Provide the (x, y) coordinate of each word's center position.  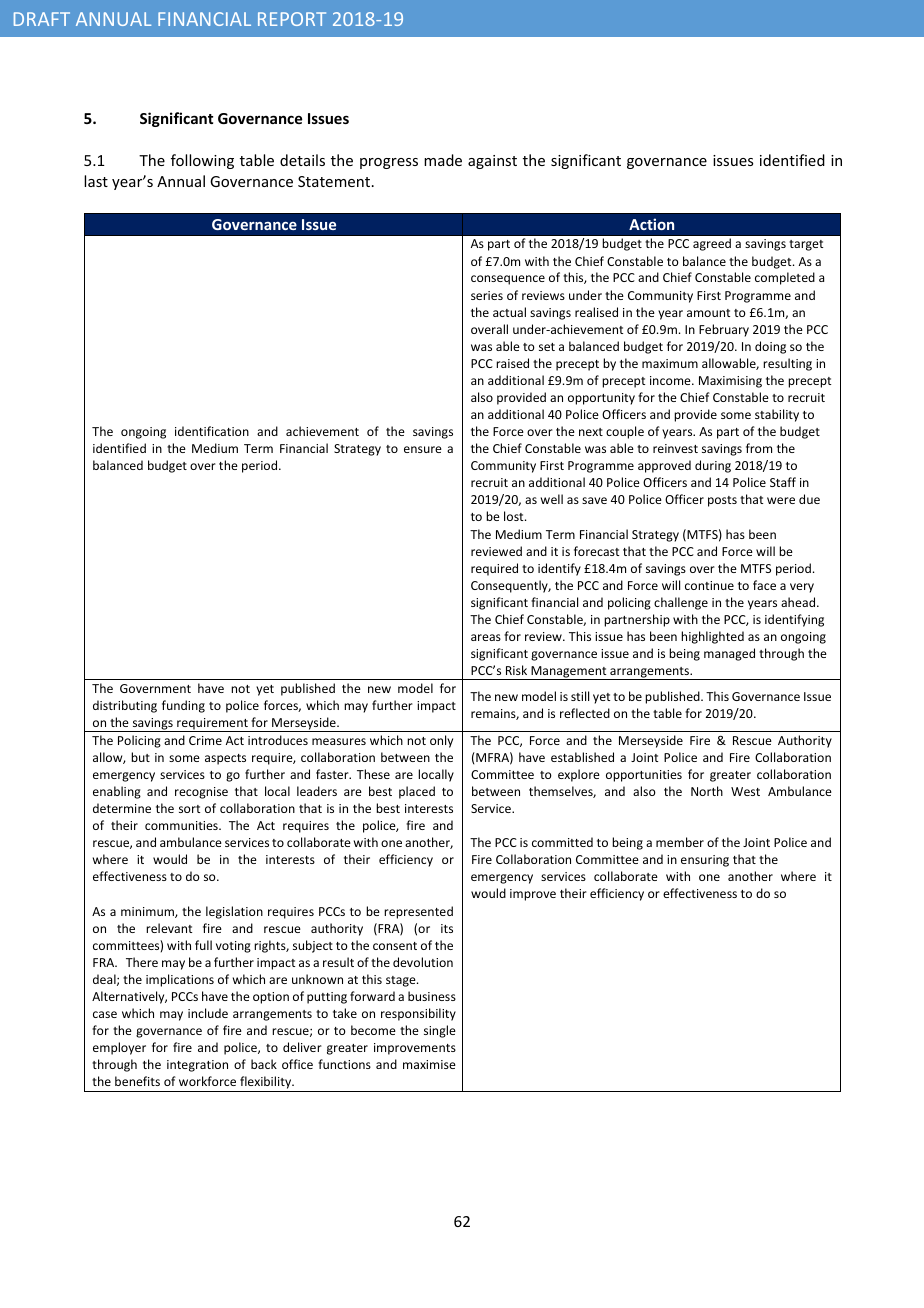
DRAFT (42, 19)
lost (515, 516)
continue (709, 585)
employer (119, 1048)
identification (212, 431)
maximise (429, 1064)
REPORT (292, 19)
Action (651, 224)
